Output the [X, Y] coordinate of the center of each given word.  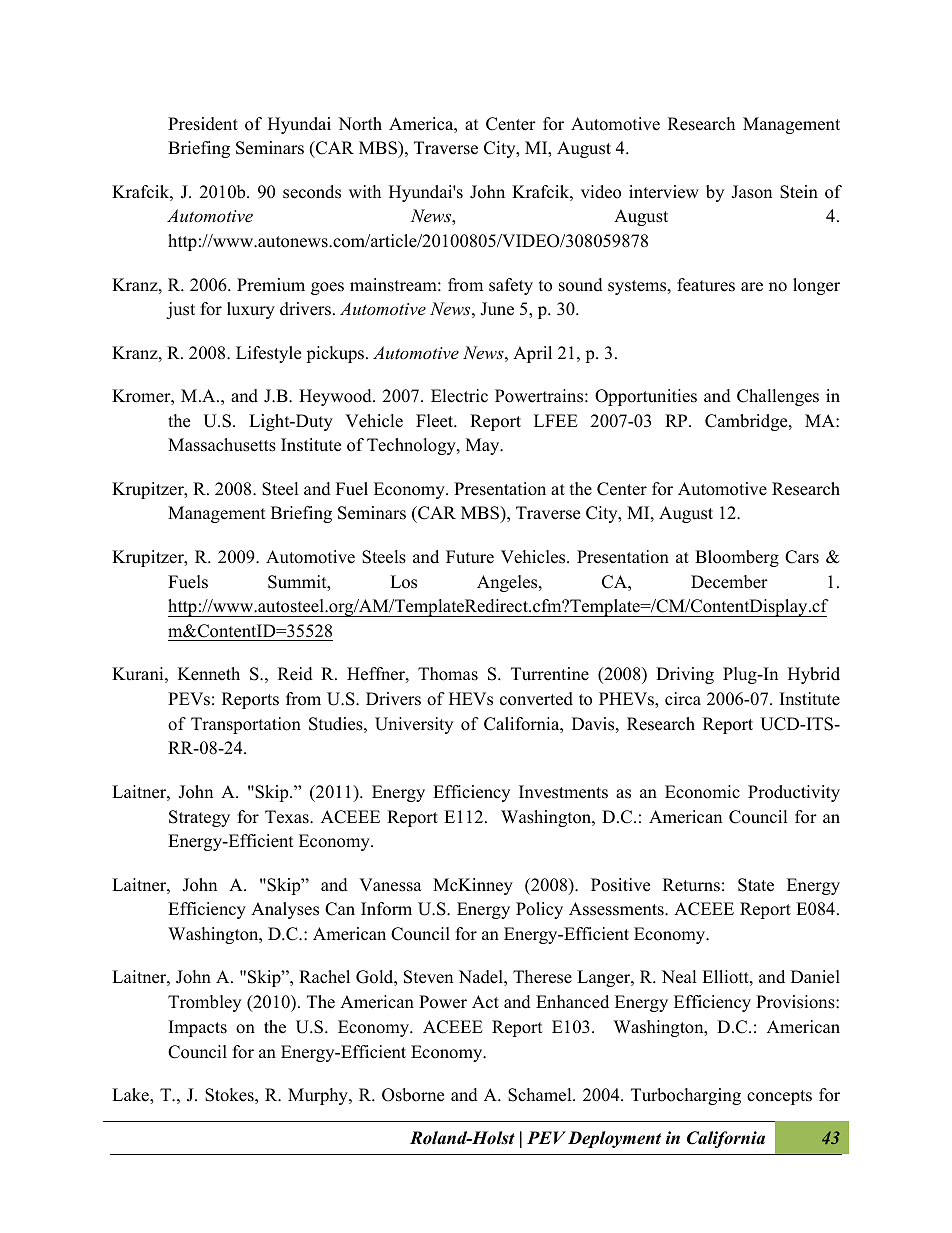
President [203, 124]
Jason [751, 192]
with [365, 191]
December [729, 582]
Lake [131, 1096]
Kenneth [209, 674]
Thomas [448, 674]
